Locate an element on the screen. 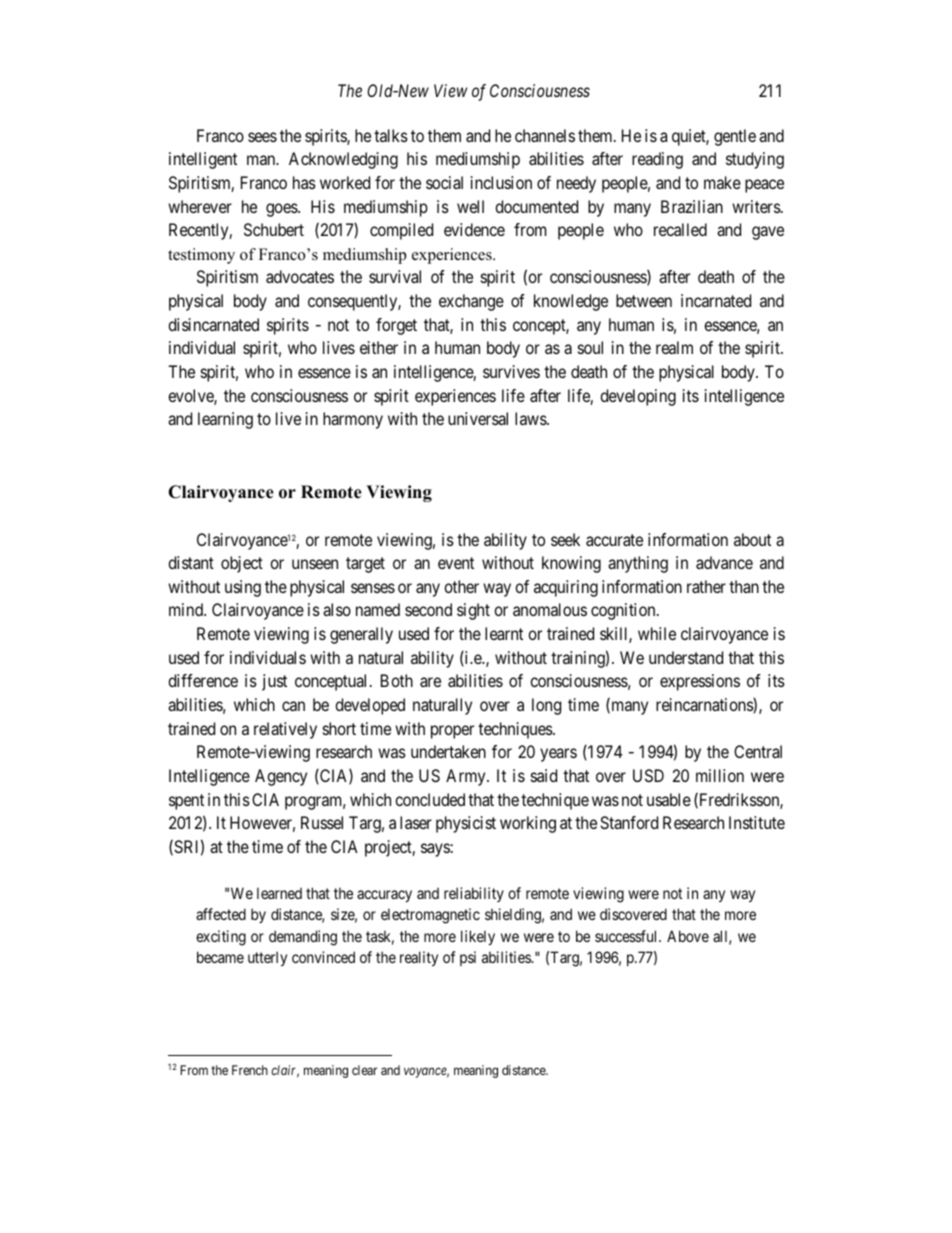 This screenshot has width=952, height=1233. learning is located at coordinates (225, 420).
